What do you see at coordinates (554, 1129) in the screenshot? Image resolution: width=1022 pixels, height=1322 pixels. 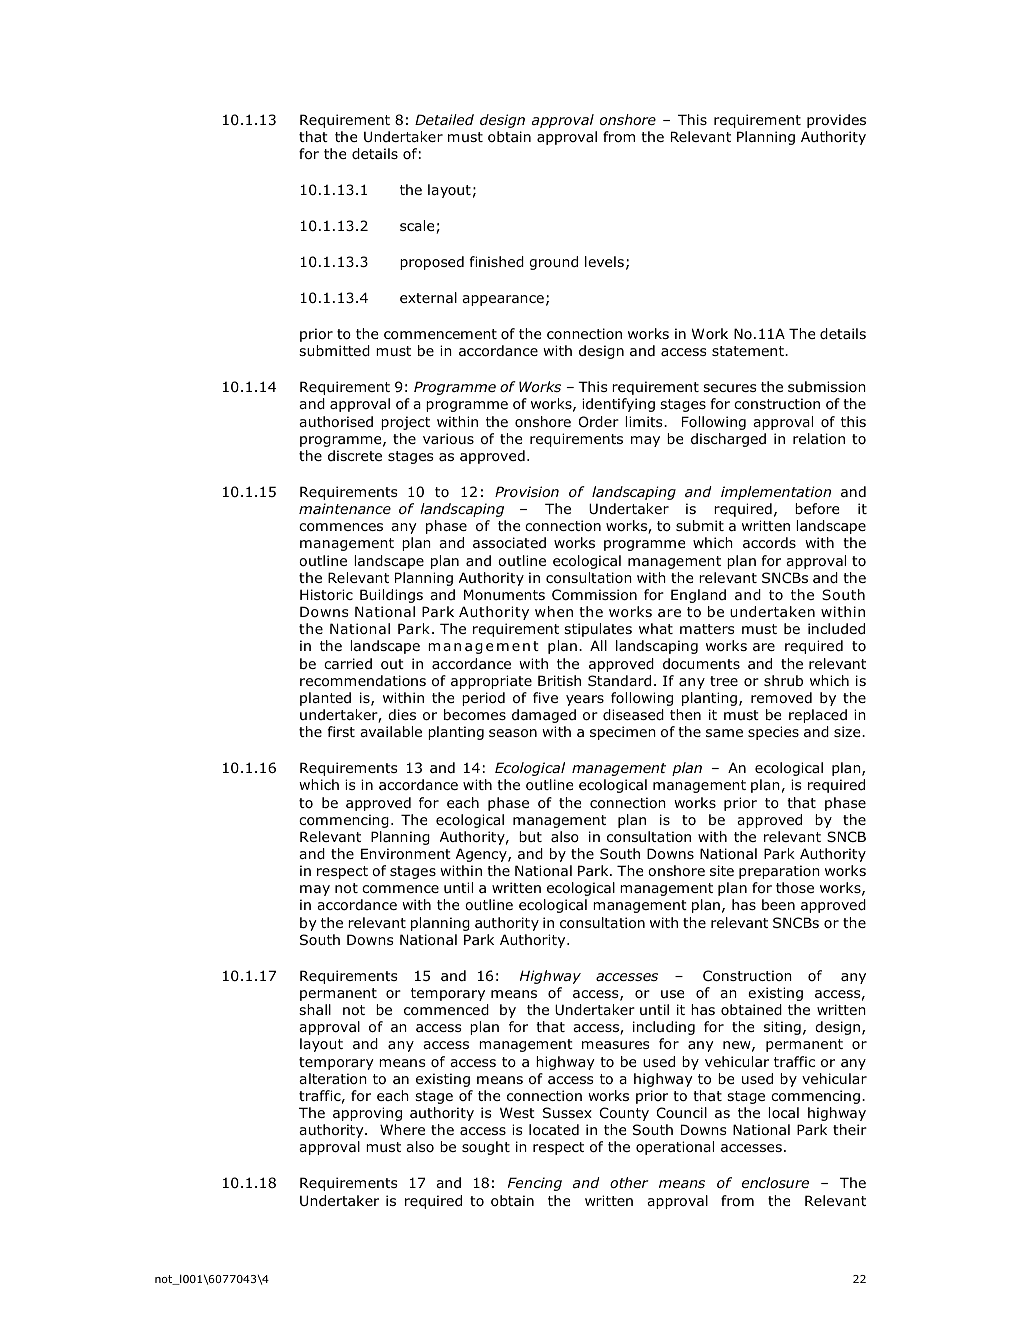 I see `located` at bounding box center [554, 1129].
